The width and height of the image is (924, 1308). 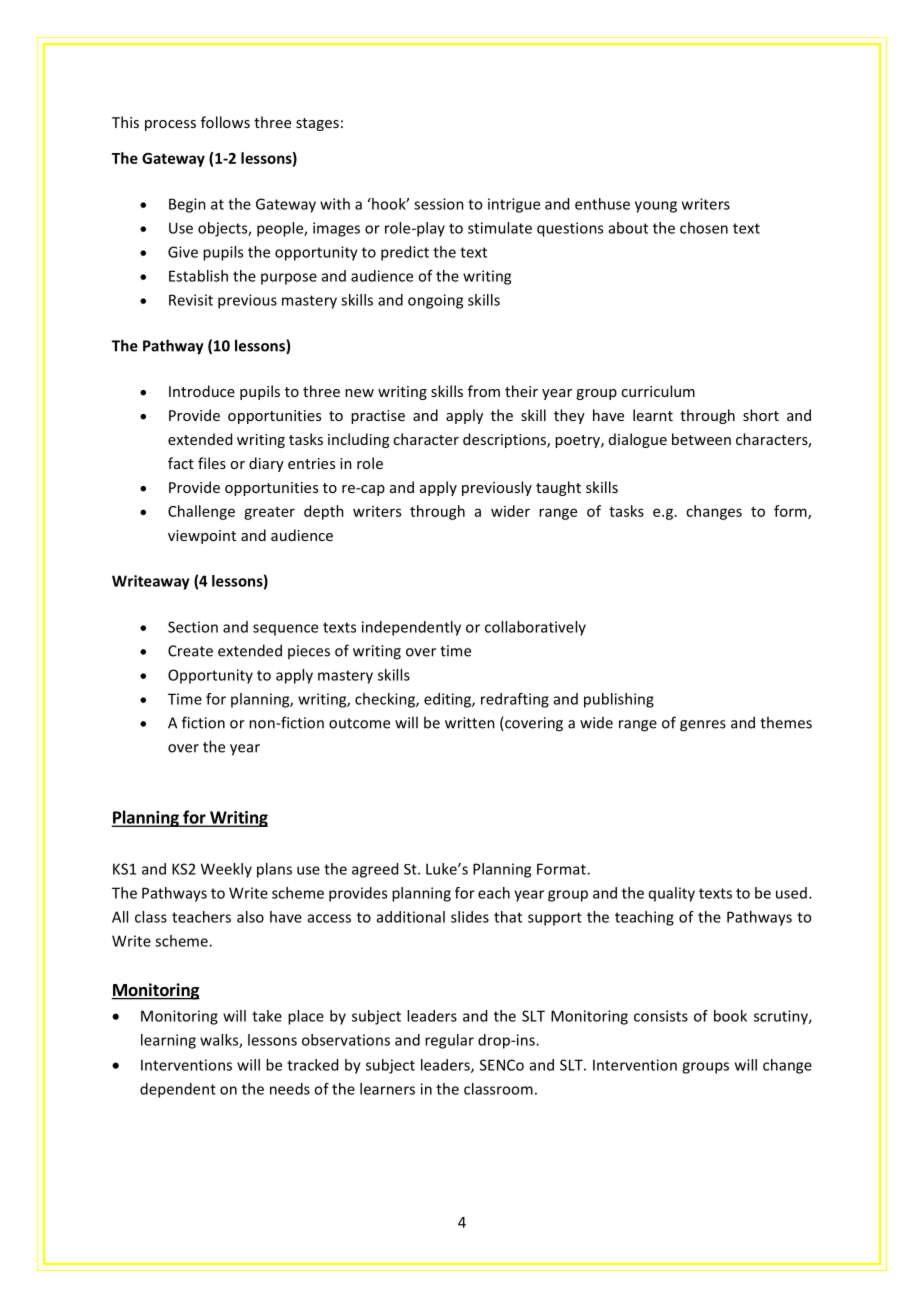 I want to click on learning, so click(x=168, y=1041).
